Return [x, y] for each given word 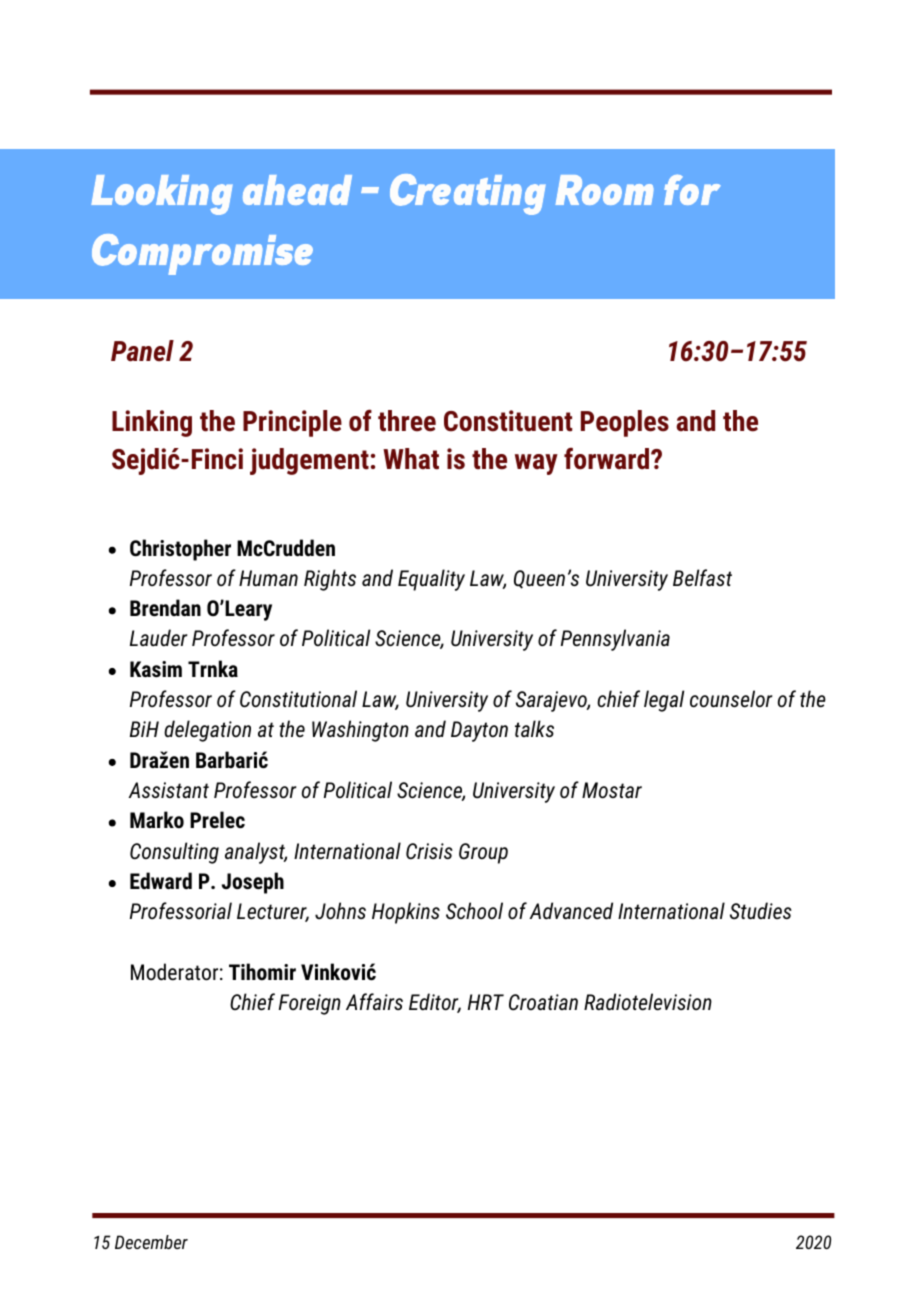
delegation [207, 731]
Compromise [202, 254]
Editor [435, 1003]
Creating [468, 194]
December [151, 1242]
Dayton [479, 731]
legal [664, 701]
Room [604, 190]
